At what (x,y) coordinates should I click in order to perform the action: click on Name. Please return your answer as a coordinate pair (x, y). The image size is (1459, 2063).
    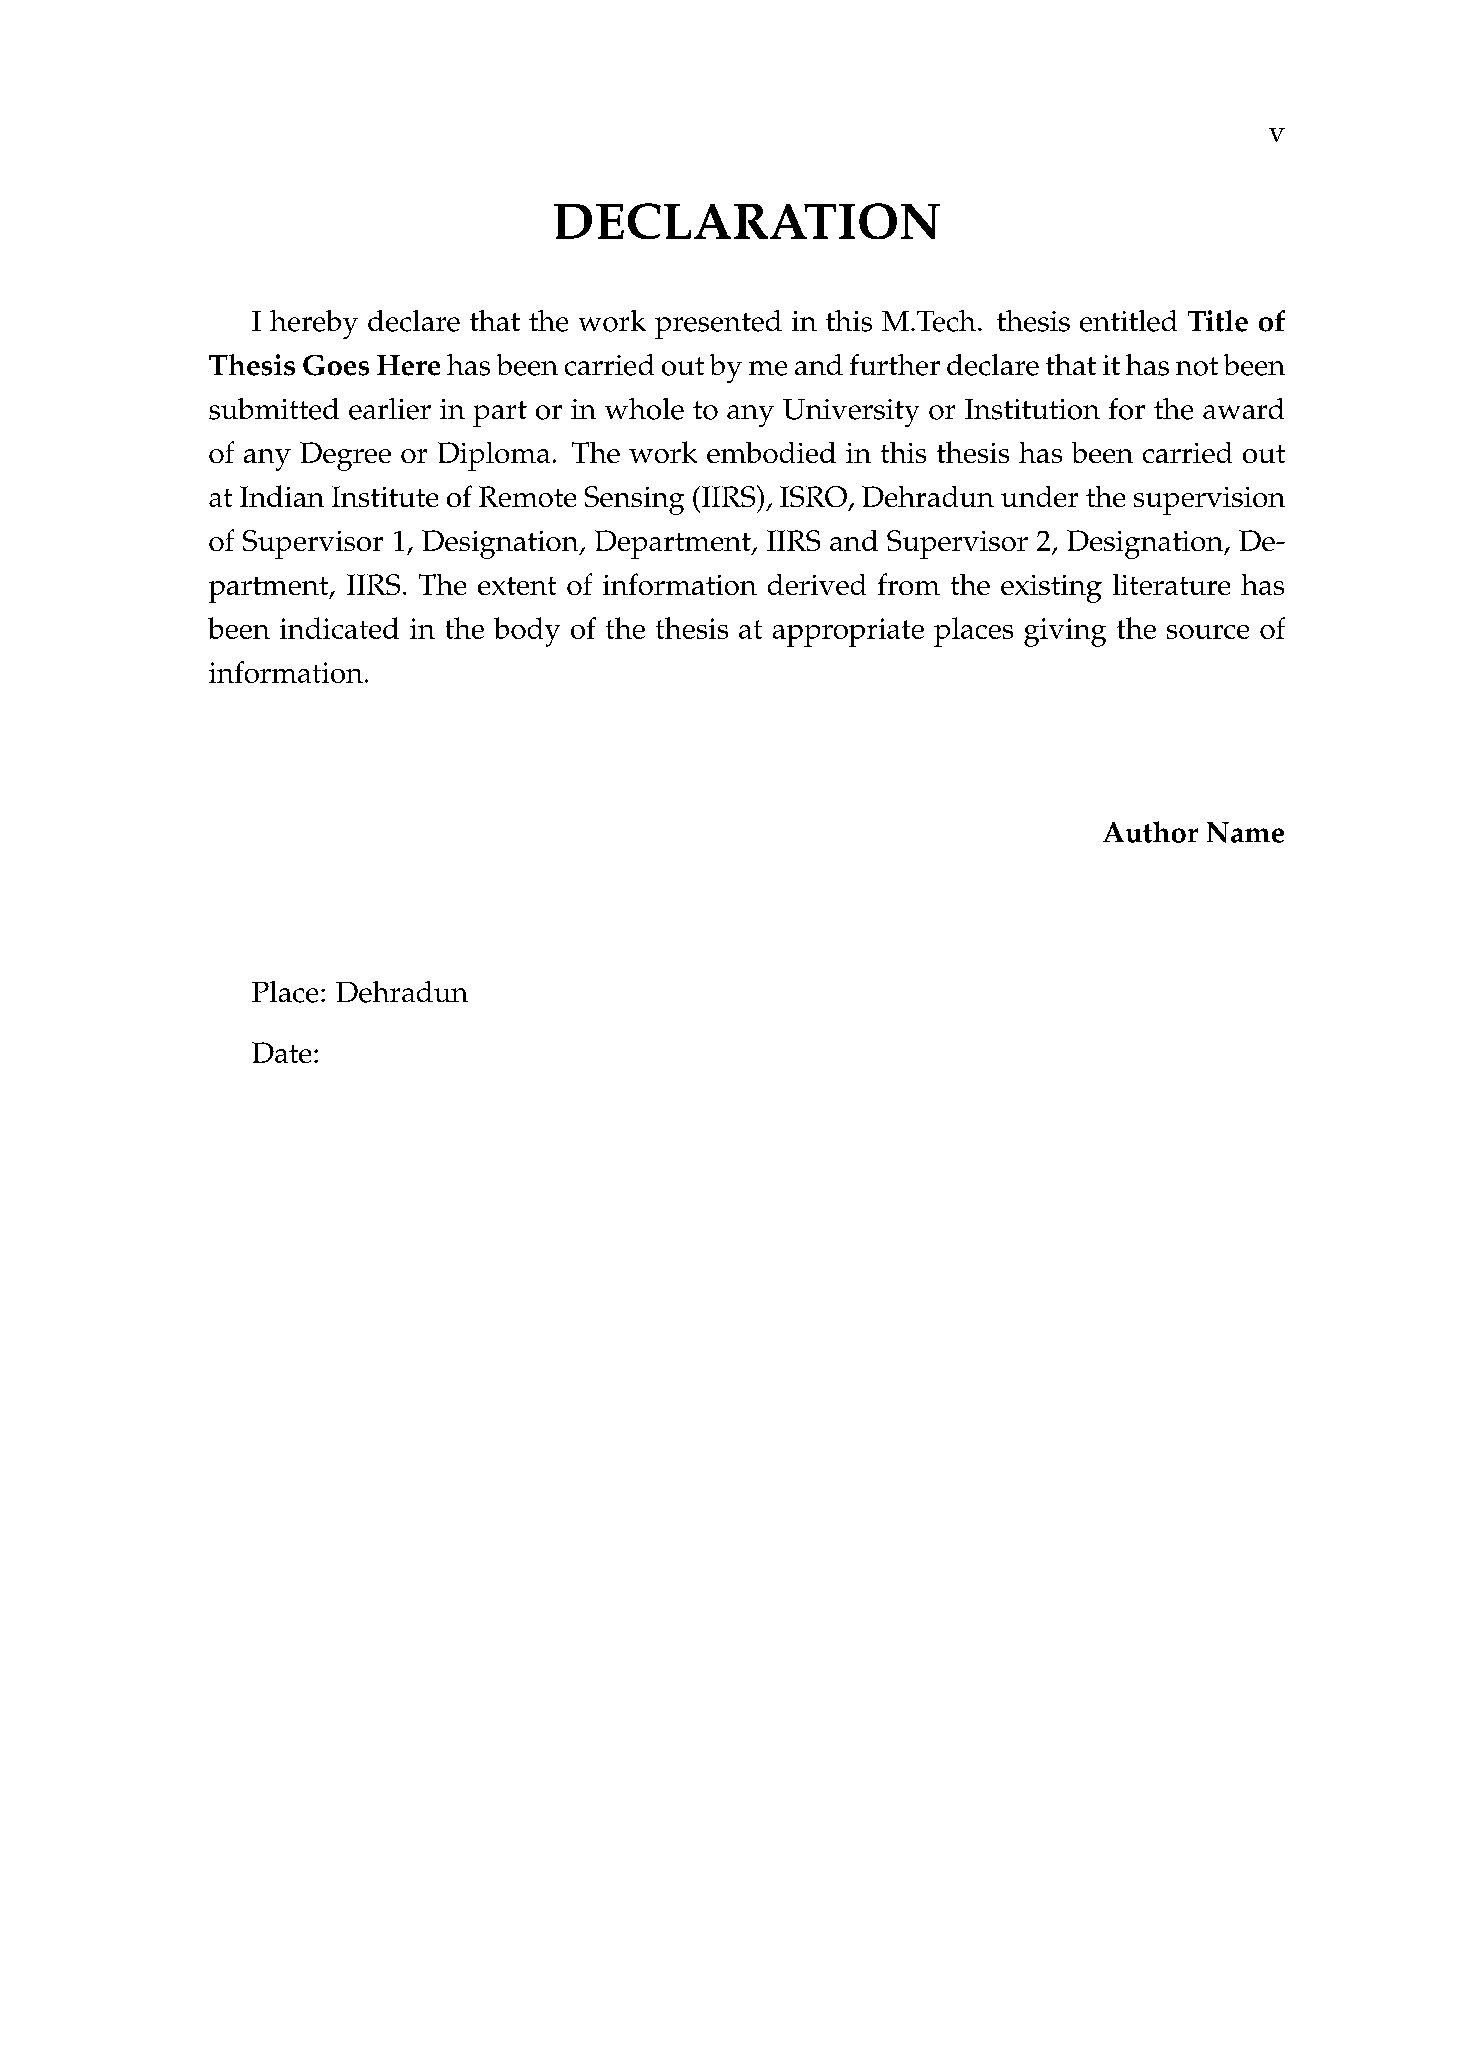
    Looking at the image, I should click on (1245, 832).
